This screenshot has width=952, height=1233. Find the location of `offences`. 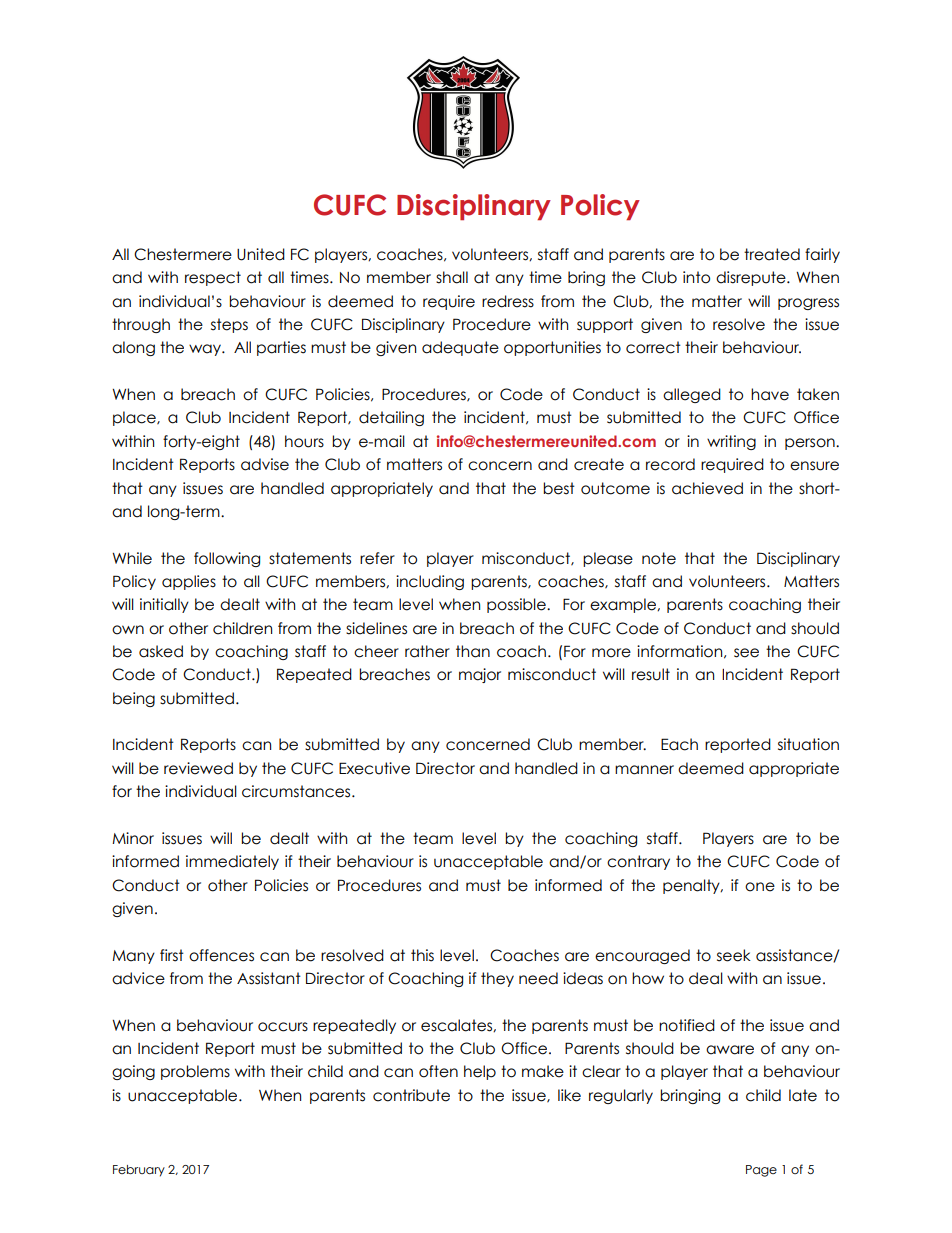

offences is located at coordinates (221, 955).
